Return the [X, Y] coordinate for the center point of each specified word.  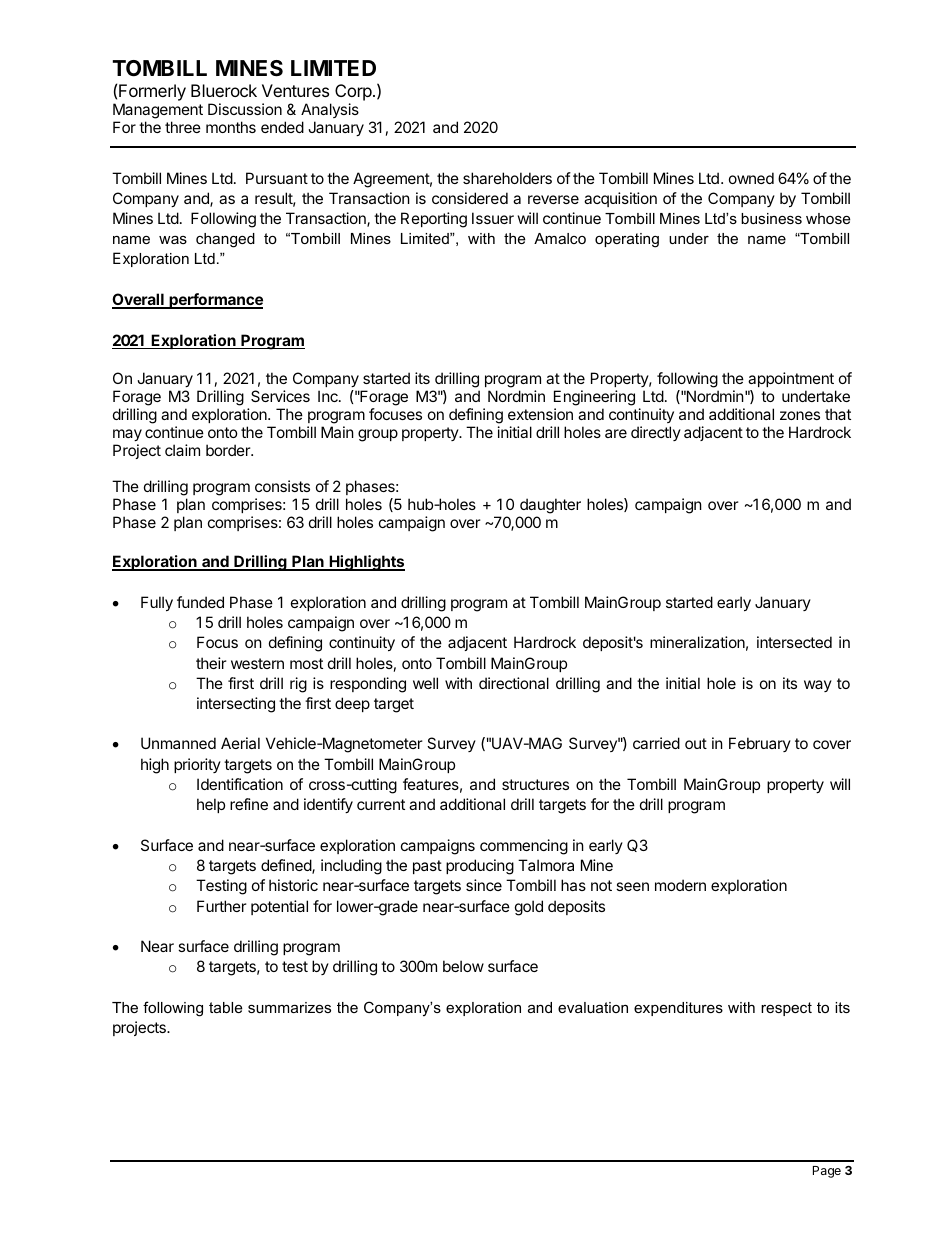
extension [540, 414]
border [229, 450]
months [231, 127]
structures [535, 784]
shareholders [507, 178]
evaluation [593, 1007]
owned [751, 178]
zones [800, 415]
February [760, 744]
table [225, 1007]
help [211, 805]
